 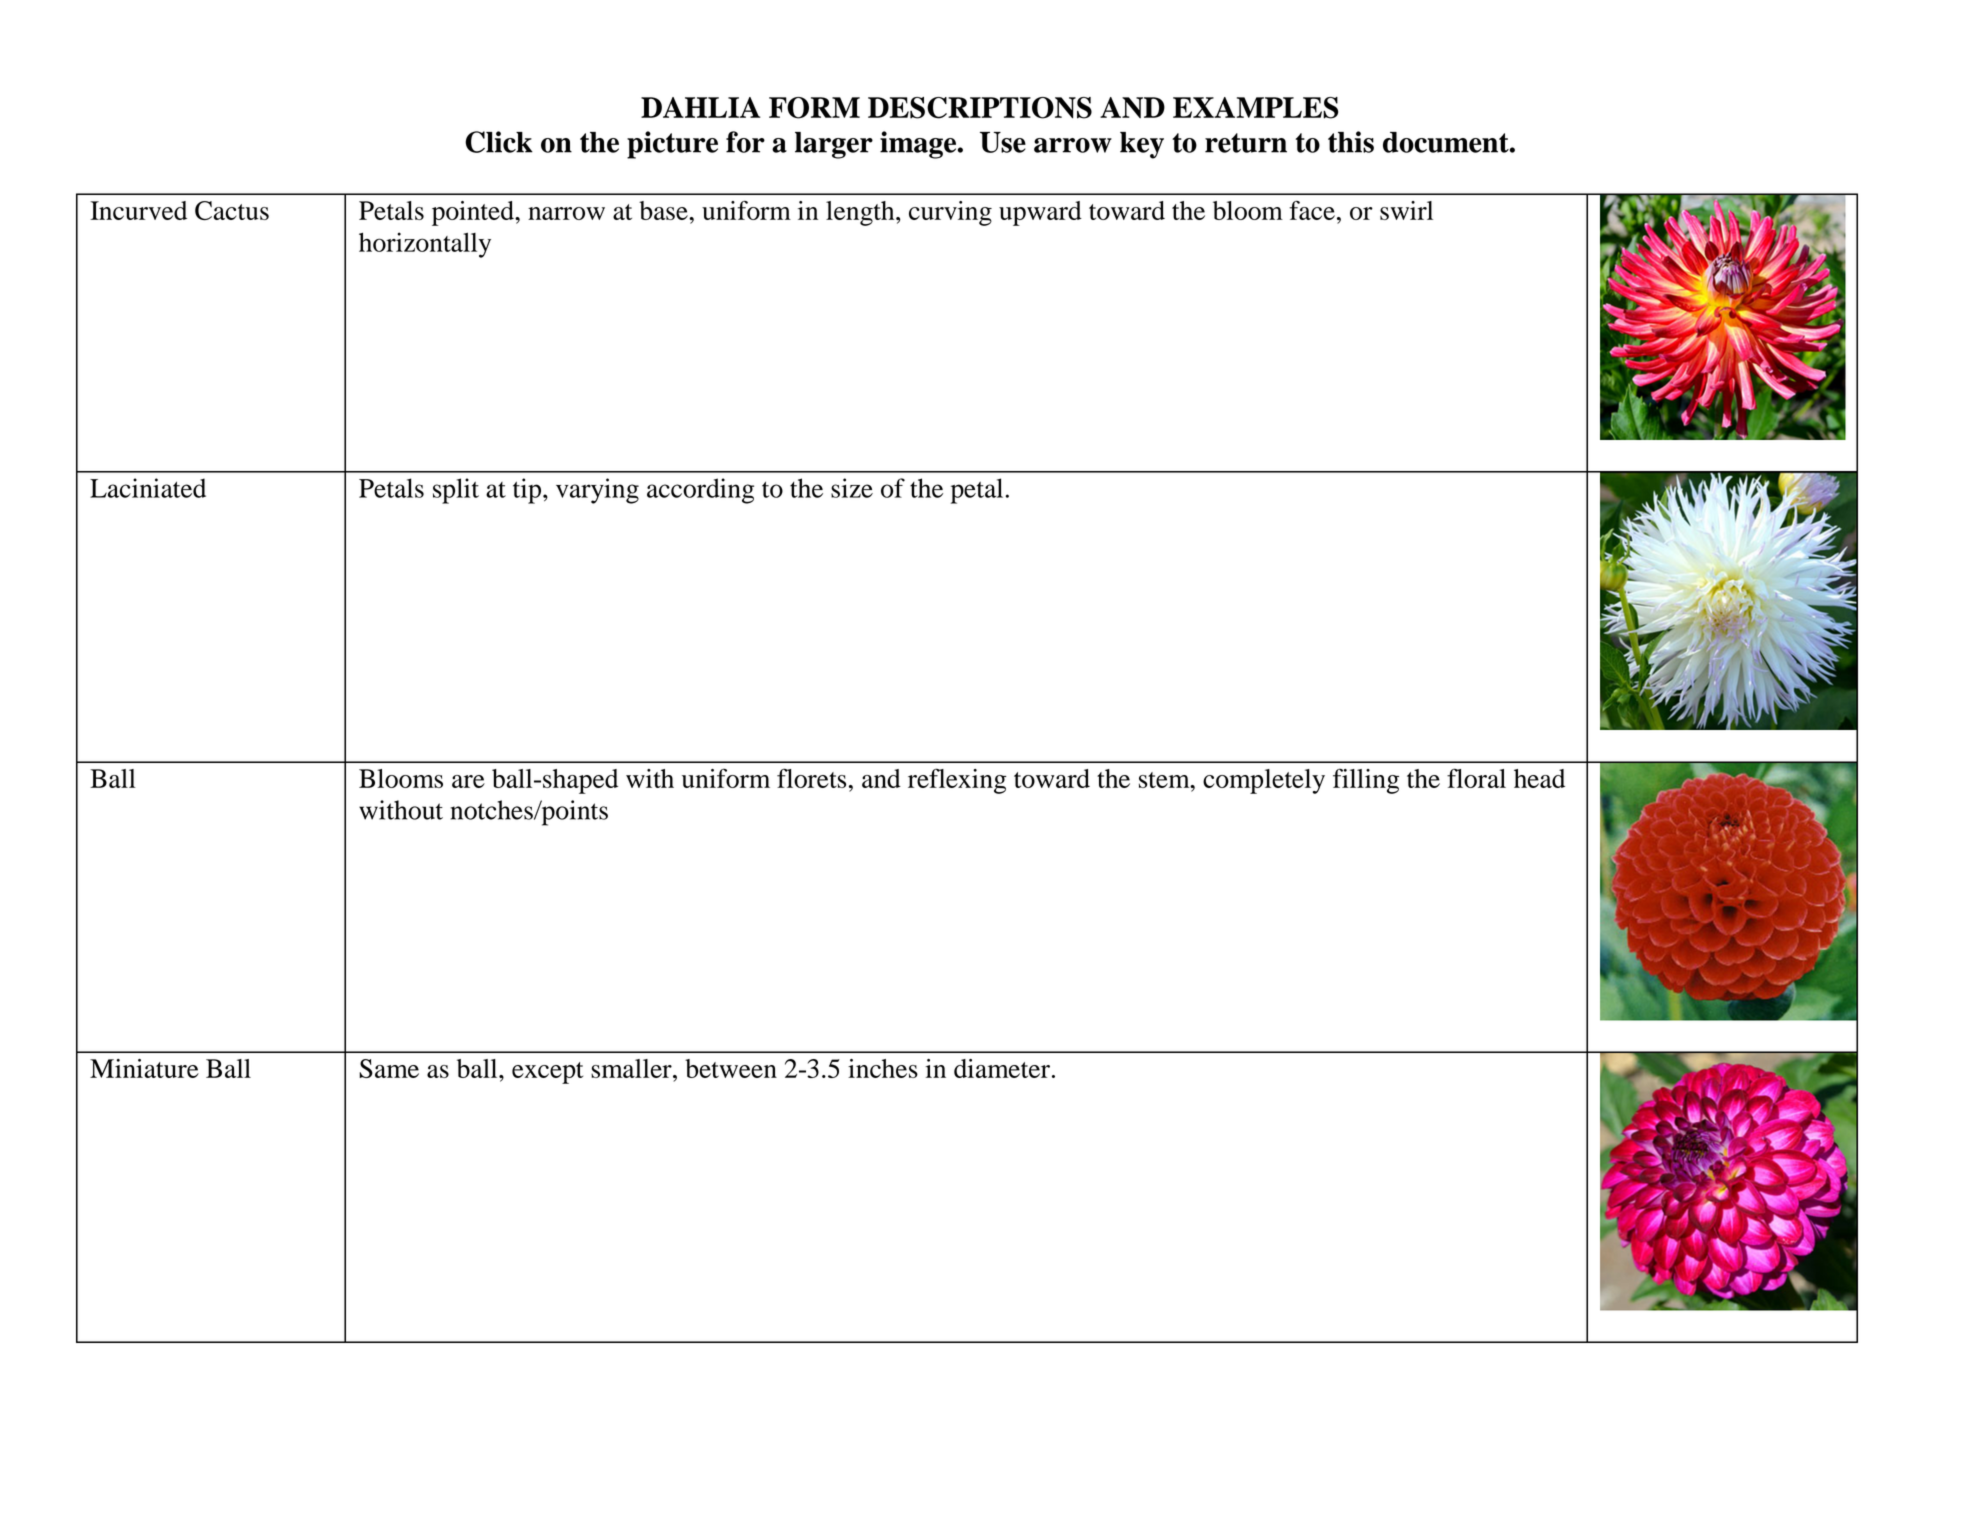 I want to click on according, so click(x=700, y=491).
